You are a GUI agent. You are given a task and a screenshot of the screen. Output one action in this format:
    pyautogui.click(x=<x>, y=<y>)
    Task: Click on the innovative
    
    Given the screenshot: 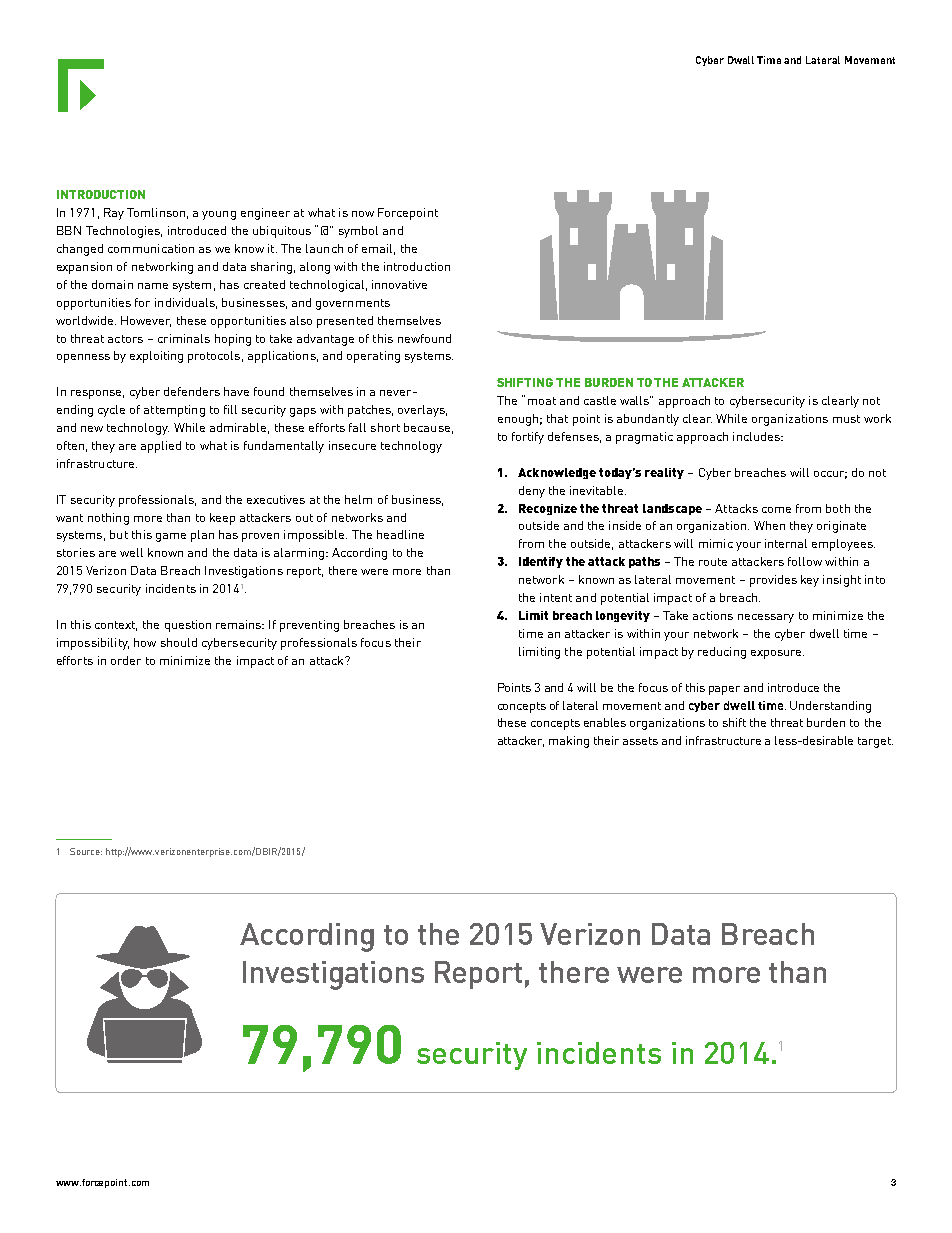 What is the action you would take?
    pyautogui.click(x=399, y=284)
